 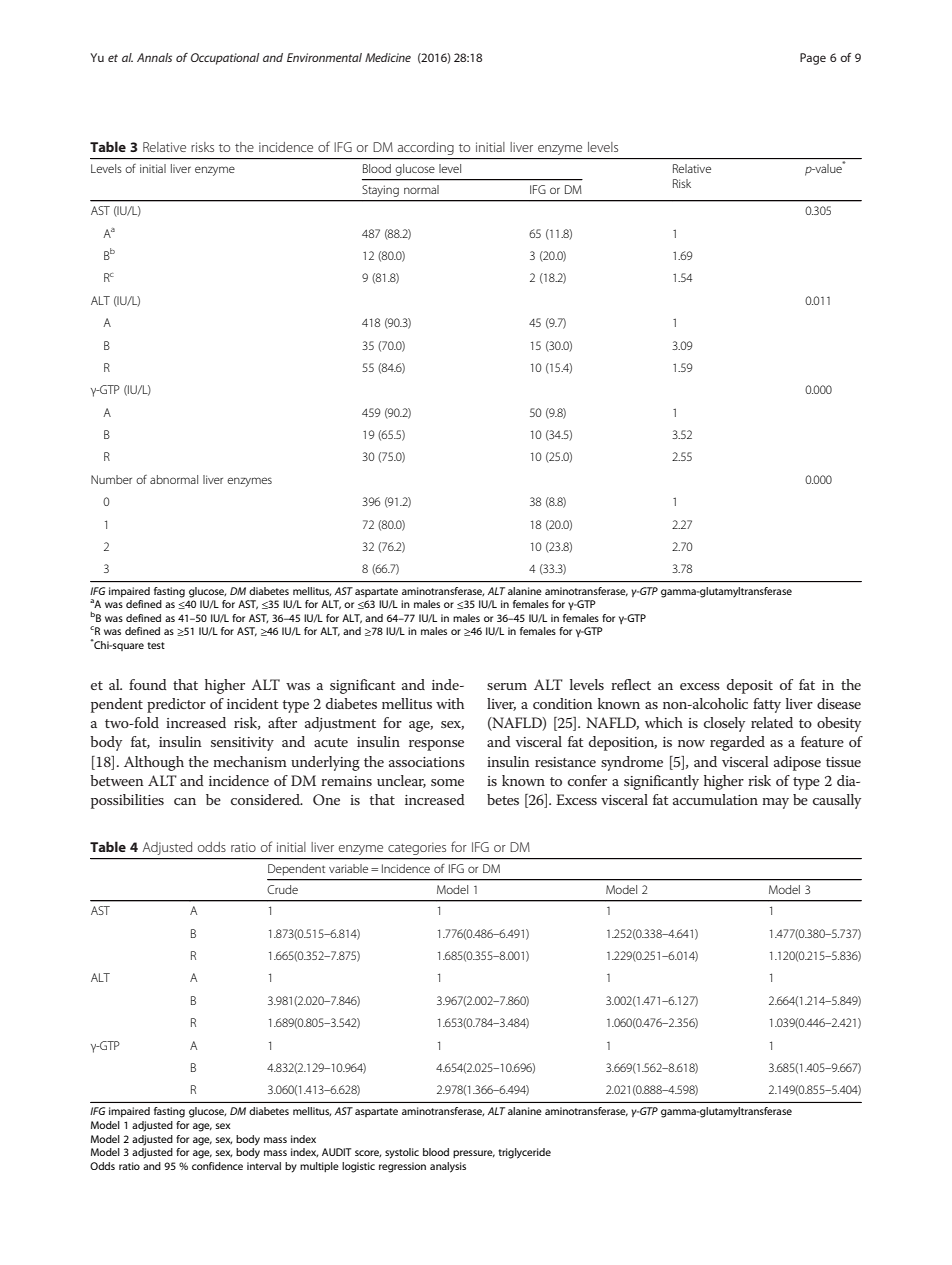 What do you see at coordinates (225, 59) in the image?
I see `Occupational` at bounding box center [225, 59].
